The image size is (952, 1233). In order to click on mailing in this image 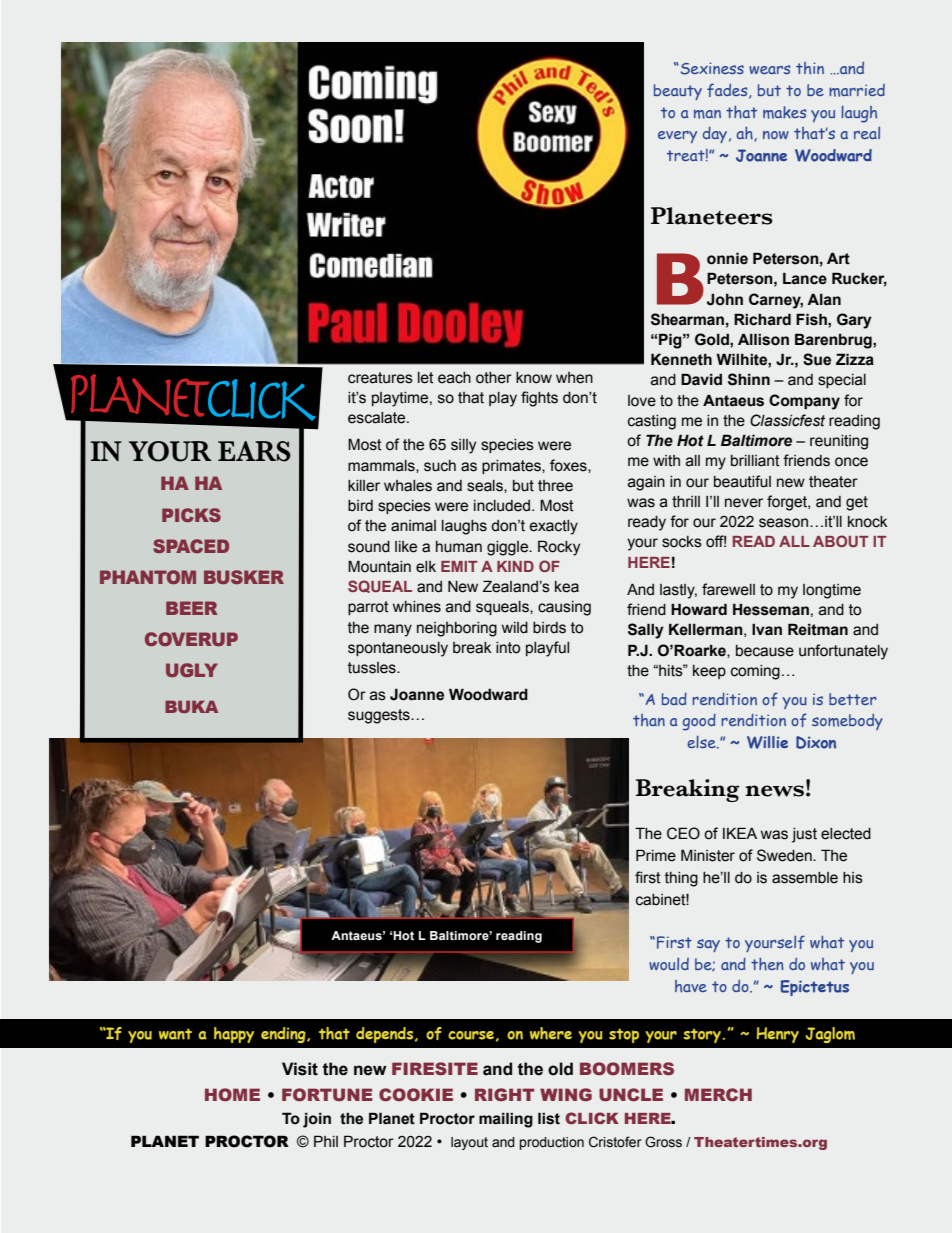, I will do `click(506, 1120)`.
